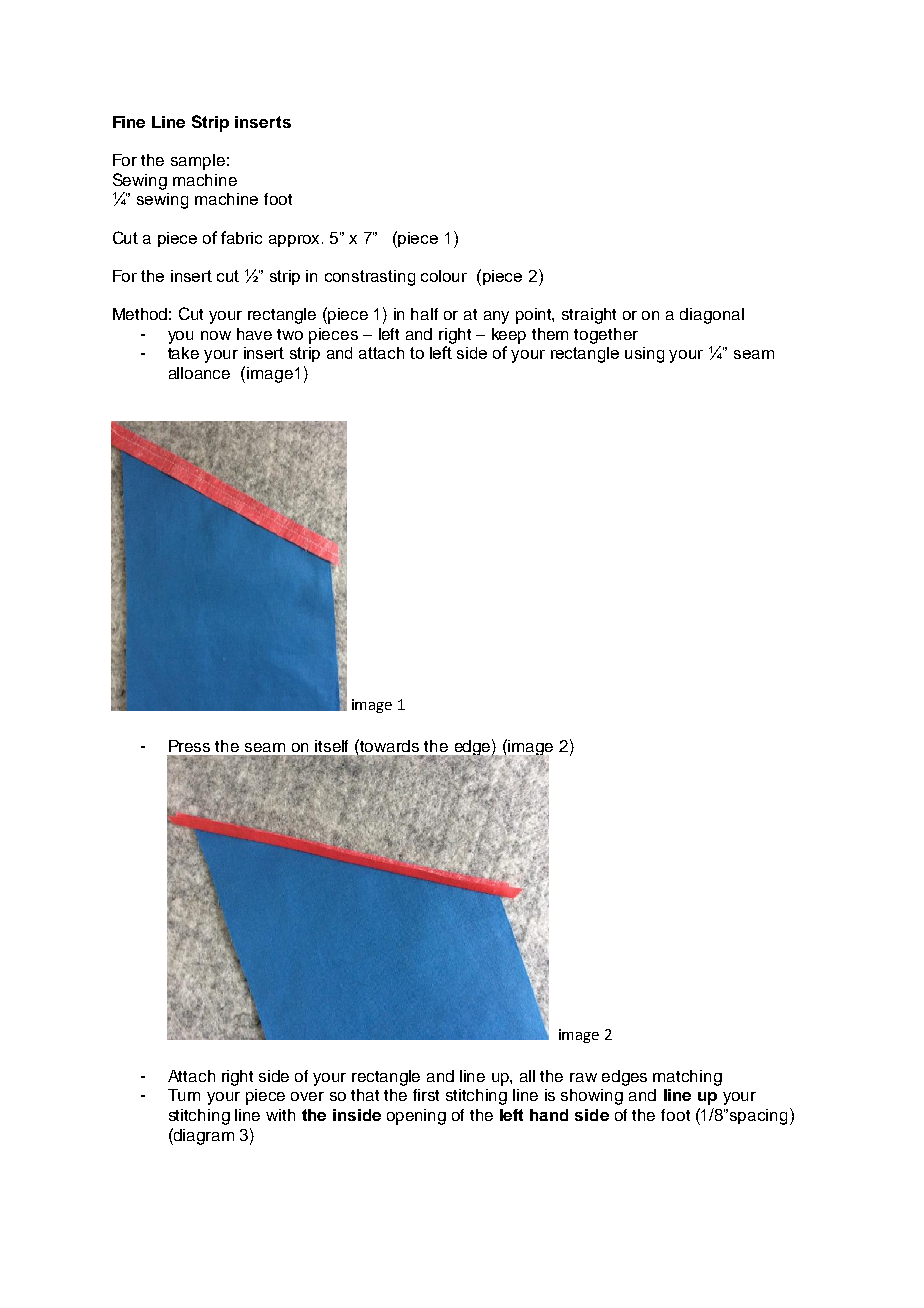  I want to click on sample, so click(198, 162).
